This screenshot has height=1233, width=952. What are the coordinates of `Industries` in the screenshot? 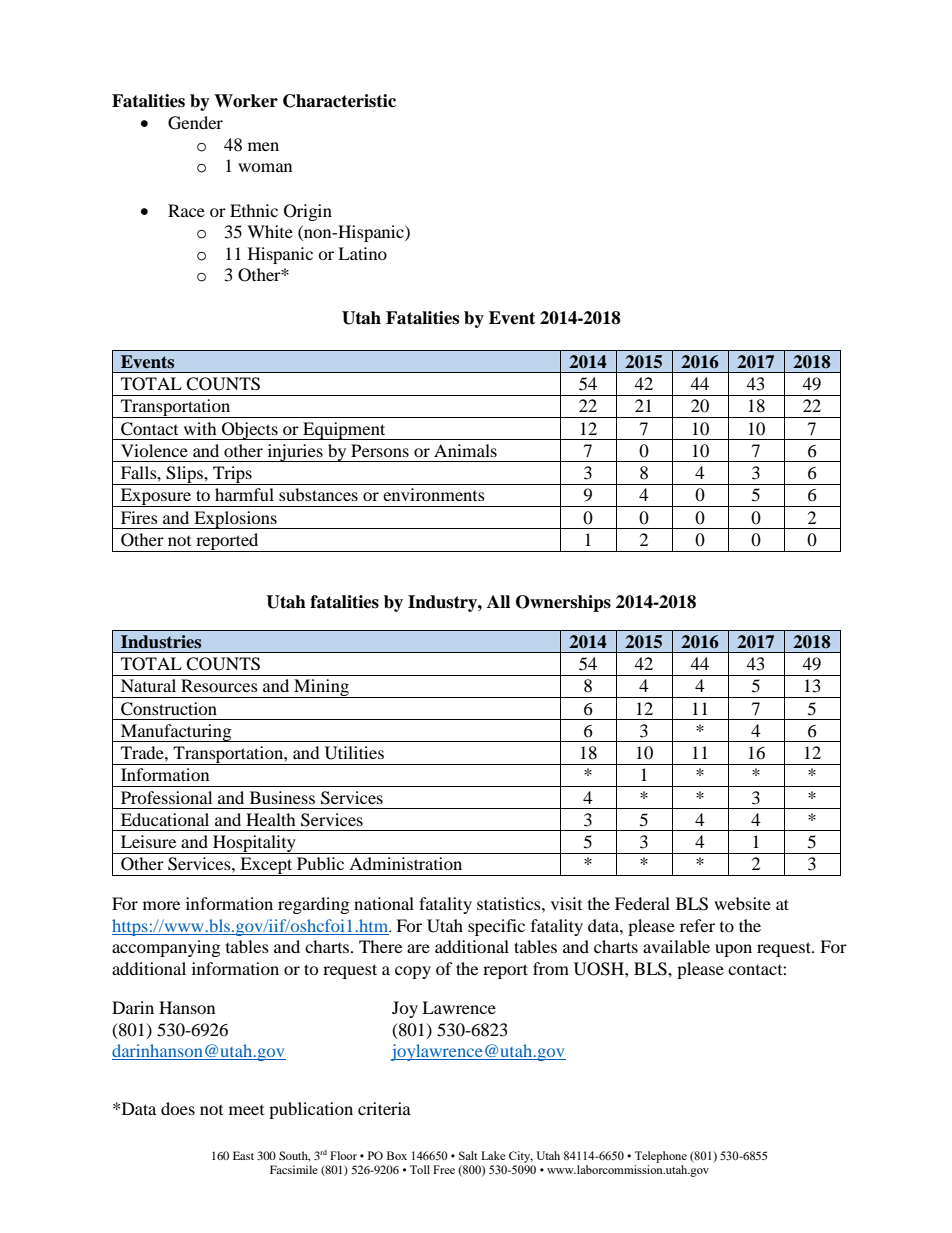 It's located at (161, 642).
